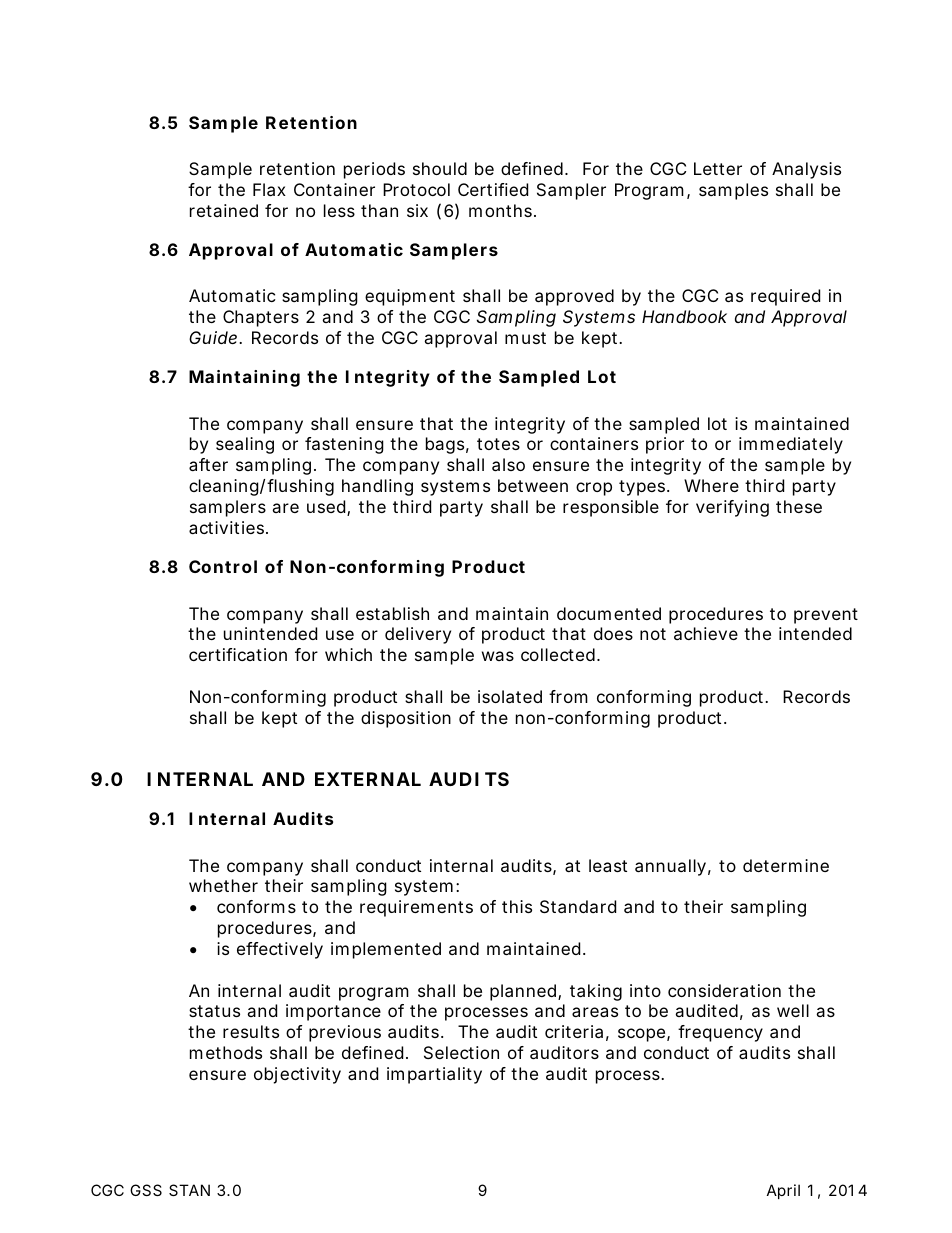  What do you see at coordinates (517, 906) in the page?
I see `this` at bounding box center [517, 906].
